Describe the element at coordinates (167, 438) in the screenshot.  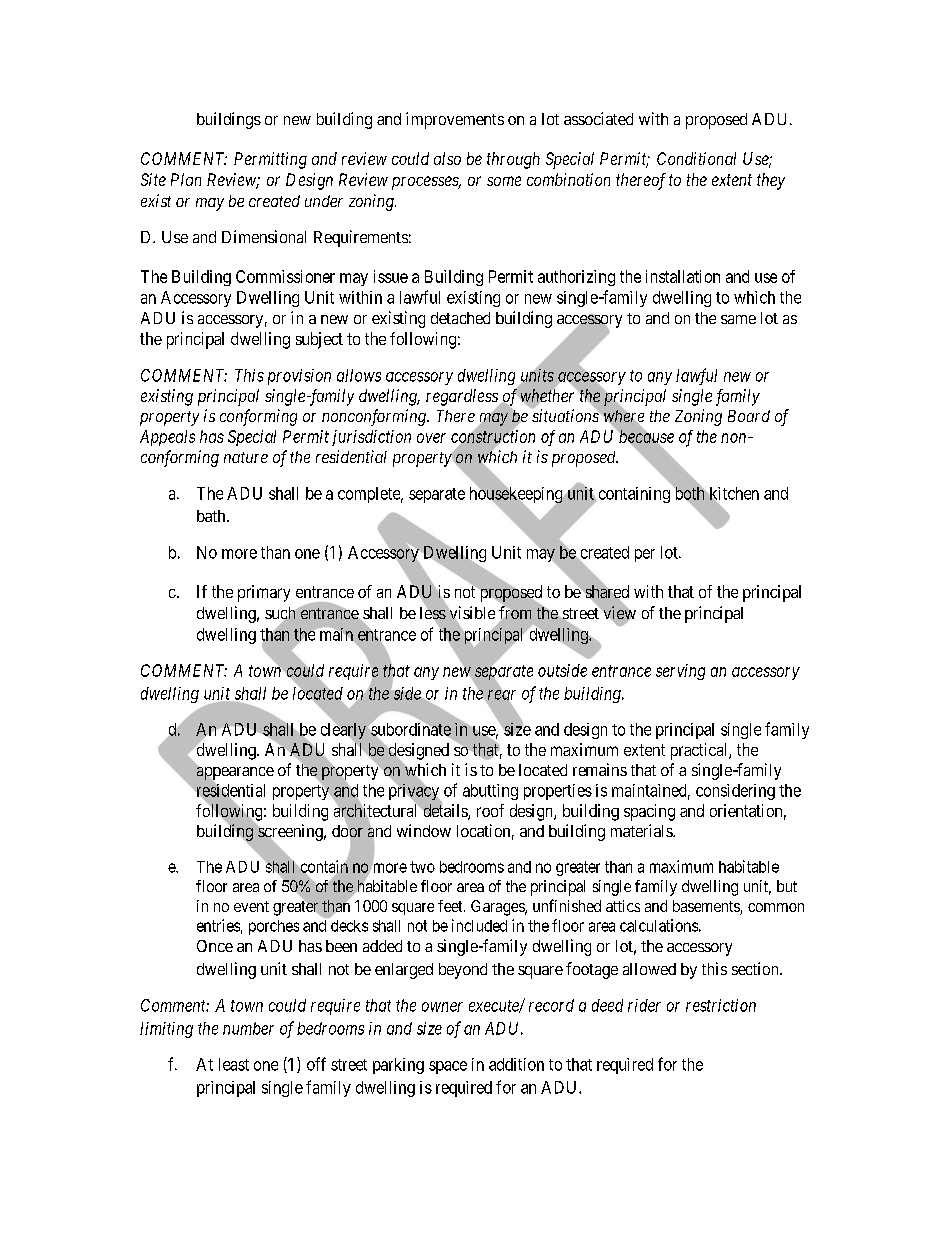
I see `Appeals` at that location.
